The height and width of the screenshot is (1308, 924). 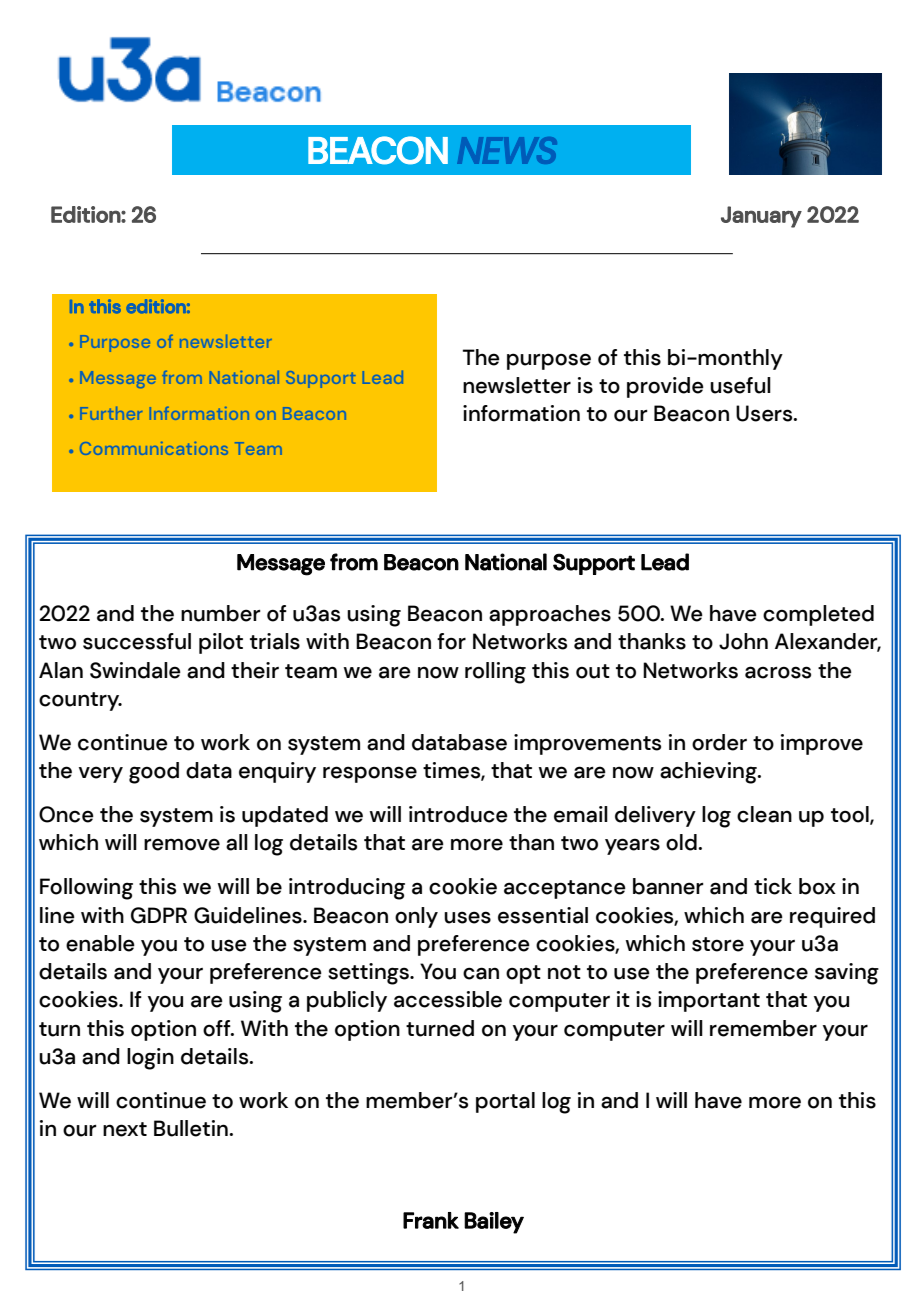 I want to click on number, so click(x=221, y=613).
